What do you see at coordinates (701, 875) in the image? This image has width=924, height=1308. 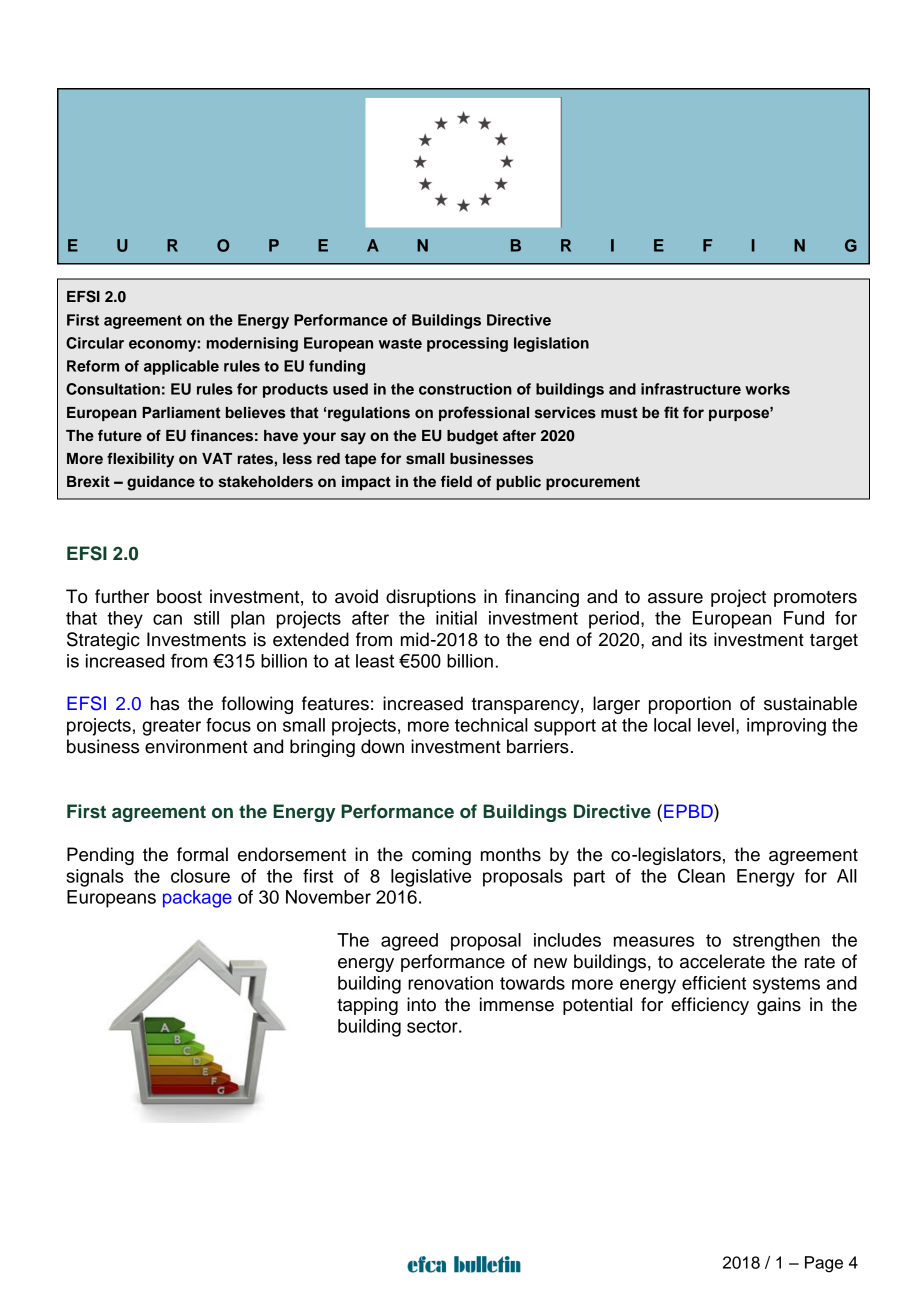 I see `Clean` at bounding box center [701, 875].
